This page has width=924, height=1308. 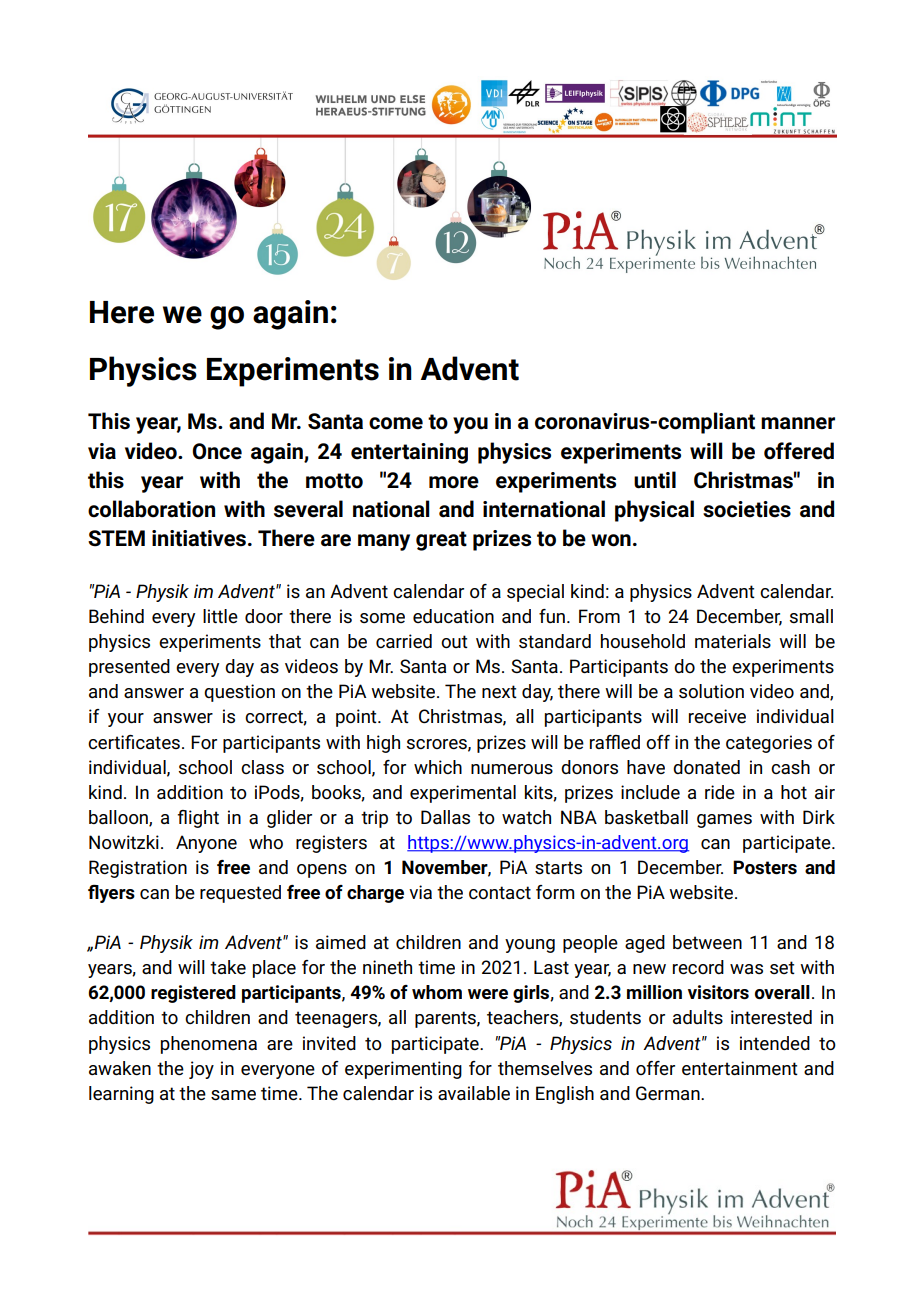 I want to click on small, so click(x=811, y=616).
